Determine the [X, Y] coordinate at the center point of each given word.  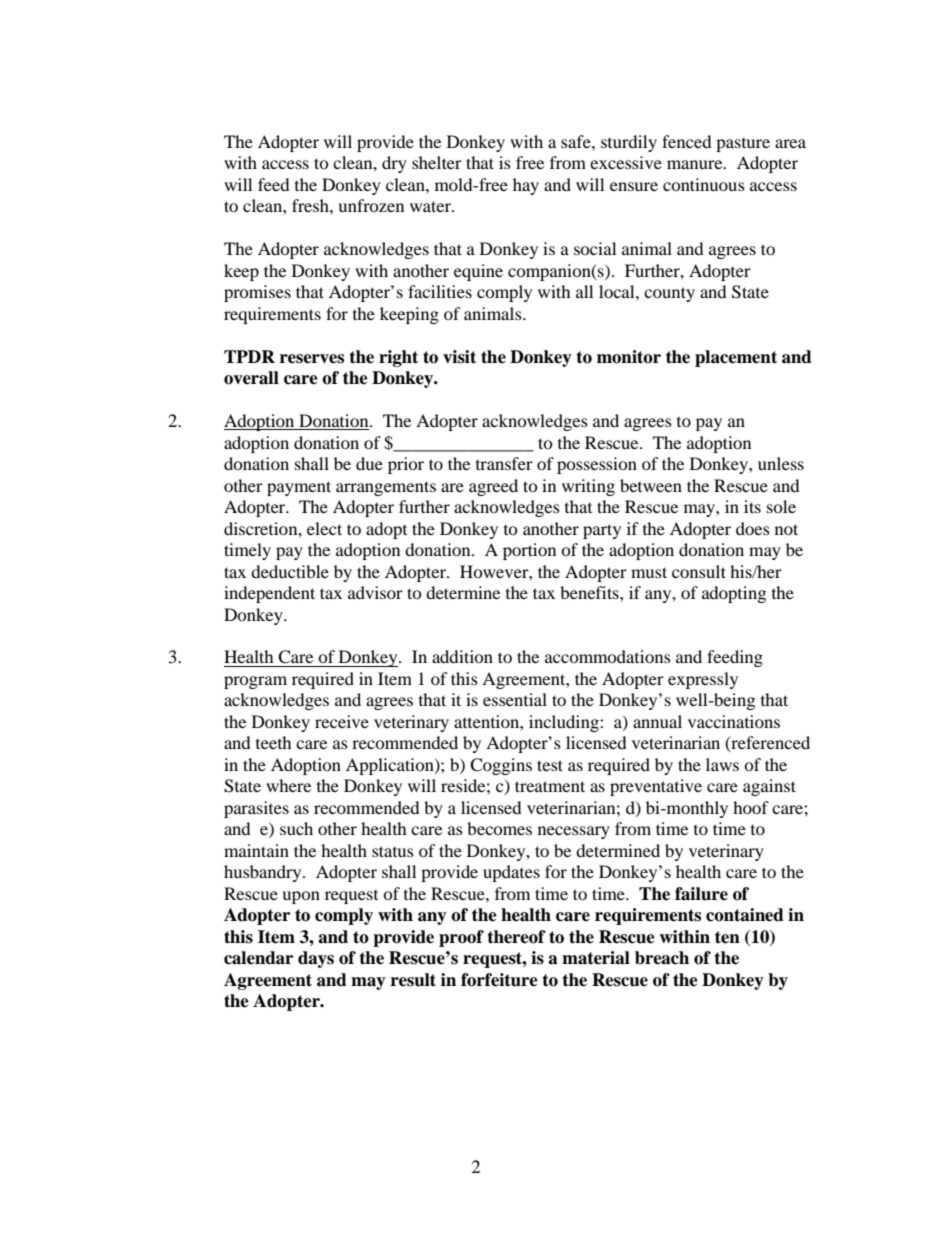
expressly [703, 680]
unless [781, 463]
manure [696, 164]
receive [342, 721]
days [316, 959]
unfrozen [371, 205]
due [369, 463]
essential [515, 699]
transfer [504, 463]
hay [526, 186]
